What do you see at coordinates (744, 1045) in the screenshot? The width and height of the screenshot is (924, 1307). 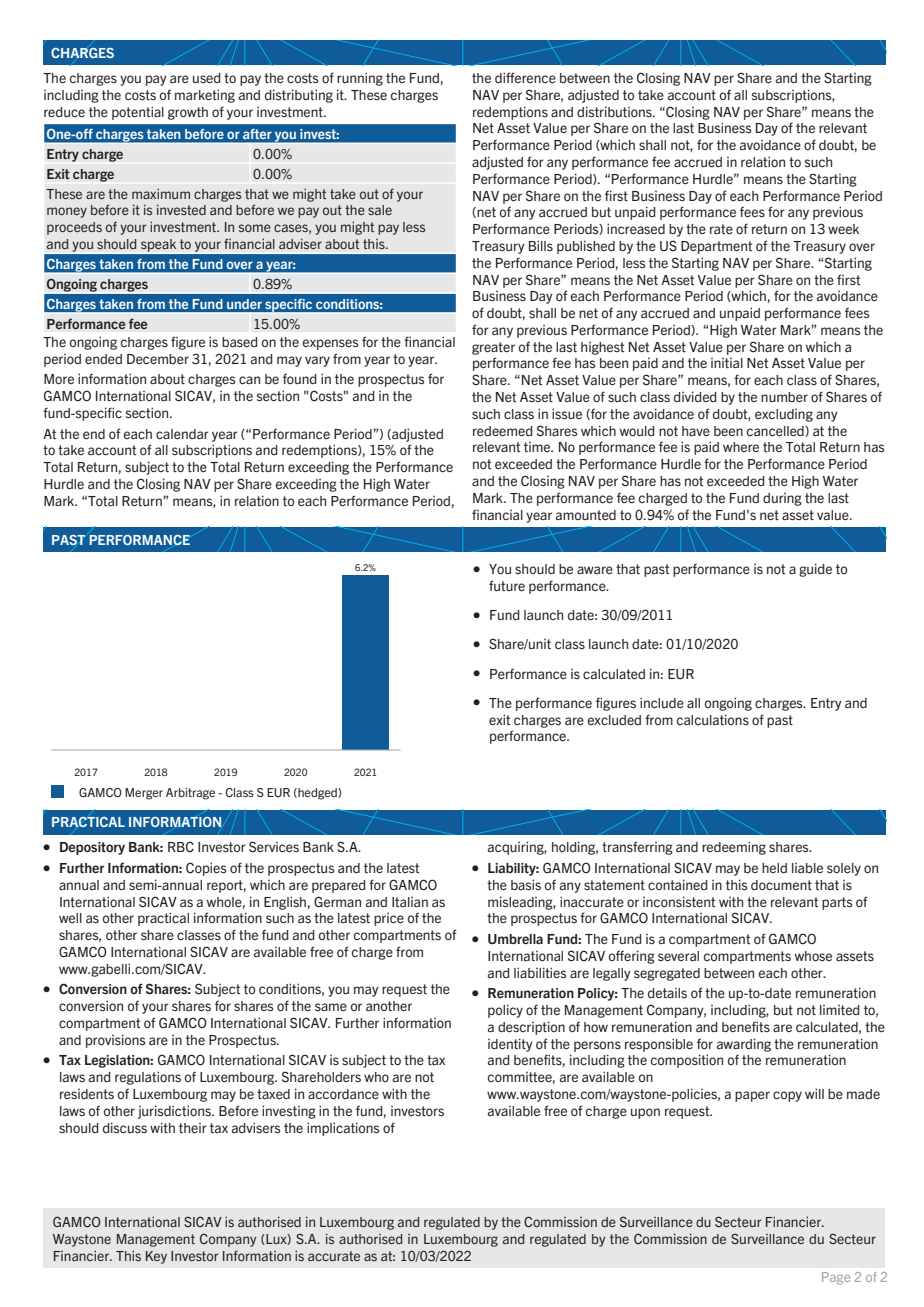 I see `awarding` at bounding box center [744, 1045].
